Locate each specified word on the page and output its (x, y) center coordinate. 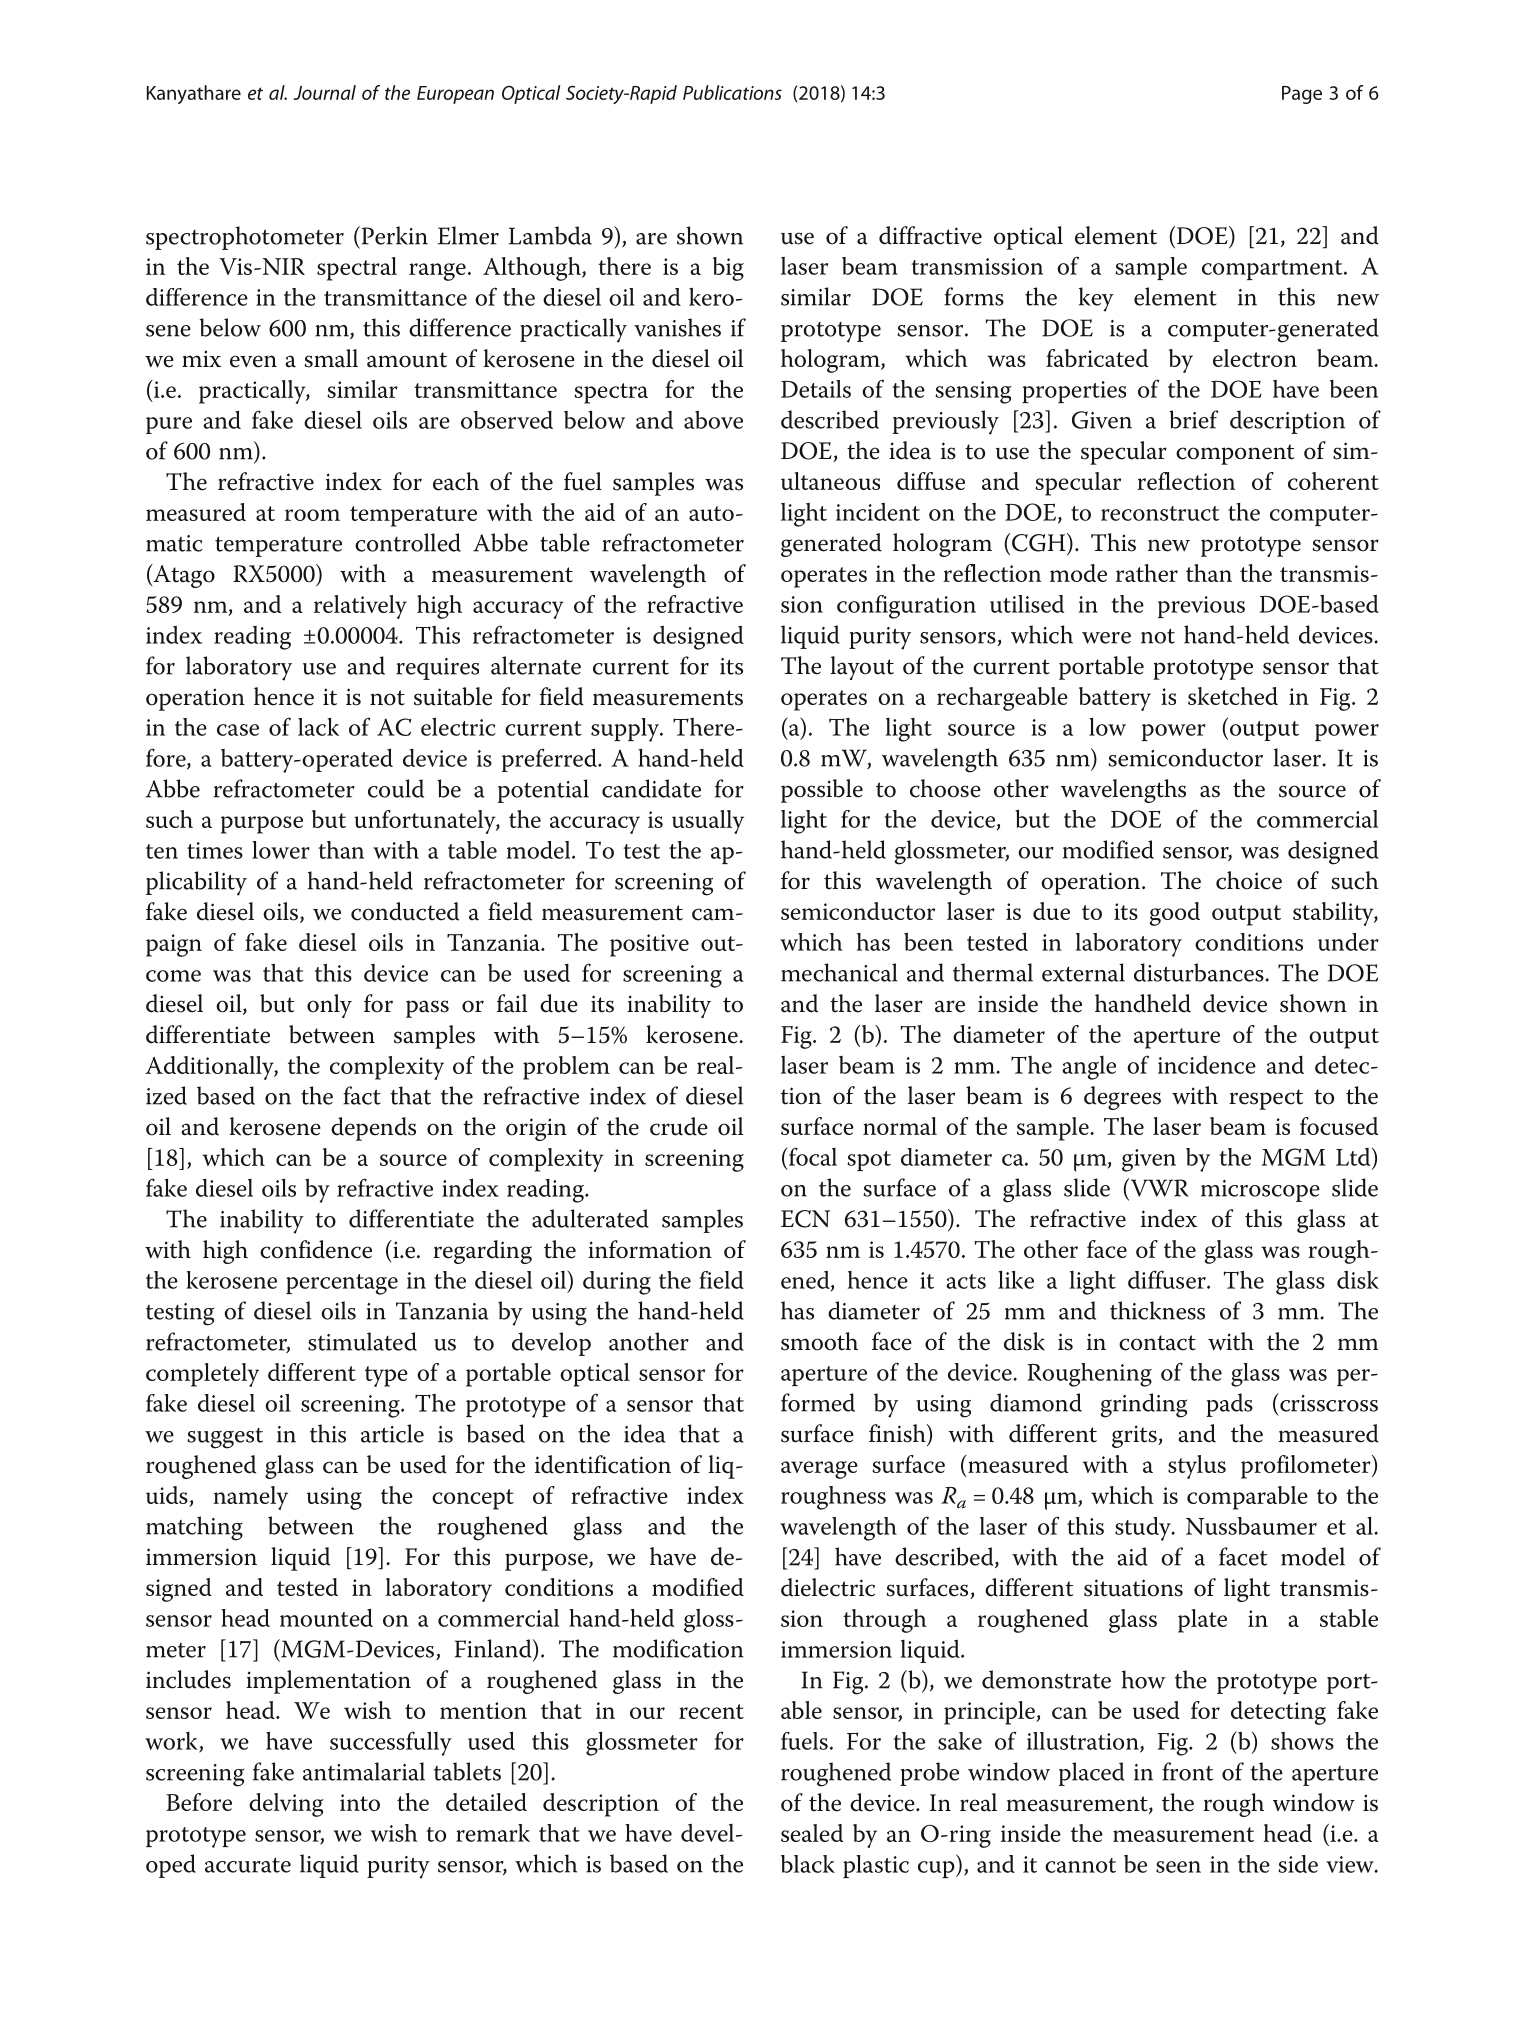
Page (1302, 95)
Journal (324, 92)
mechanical (839, 972)
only (329, 1006)
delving (286, 1805)
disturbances (1200, 972)
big (728, 269)
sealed (812, 1833)
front (1187, 1771)
